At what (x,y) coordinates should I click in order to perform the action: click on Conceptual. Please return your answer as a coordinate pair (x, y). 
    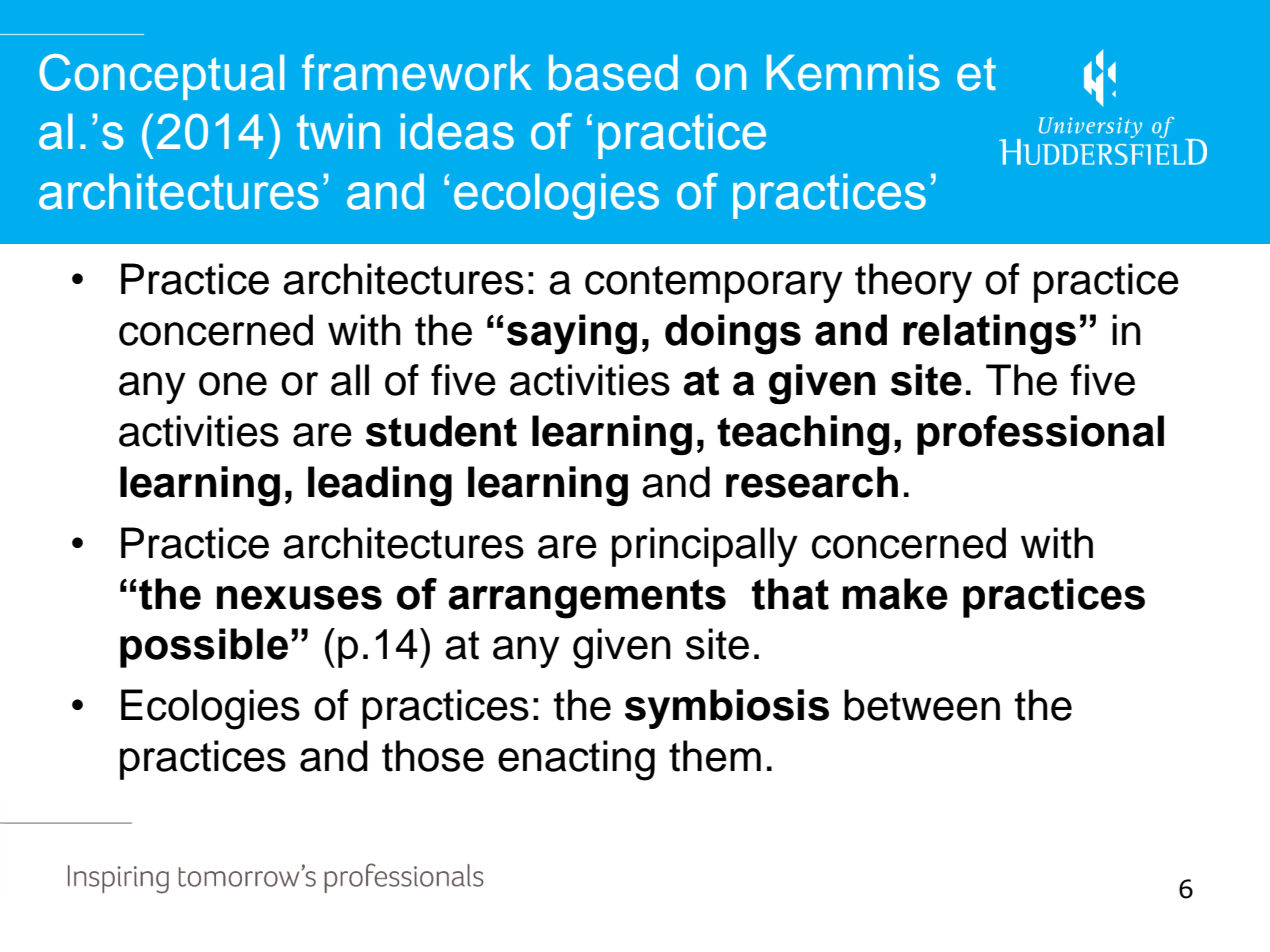
    Looking at the image, I should click on (161, 77).
